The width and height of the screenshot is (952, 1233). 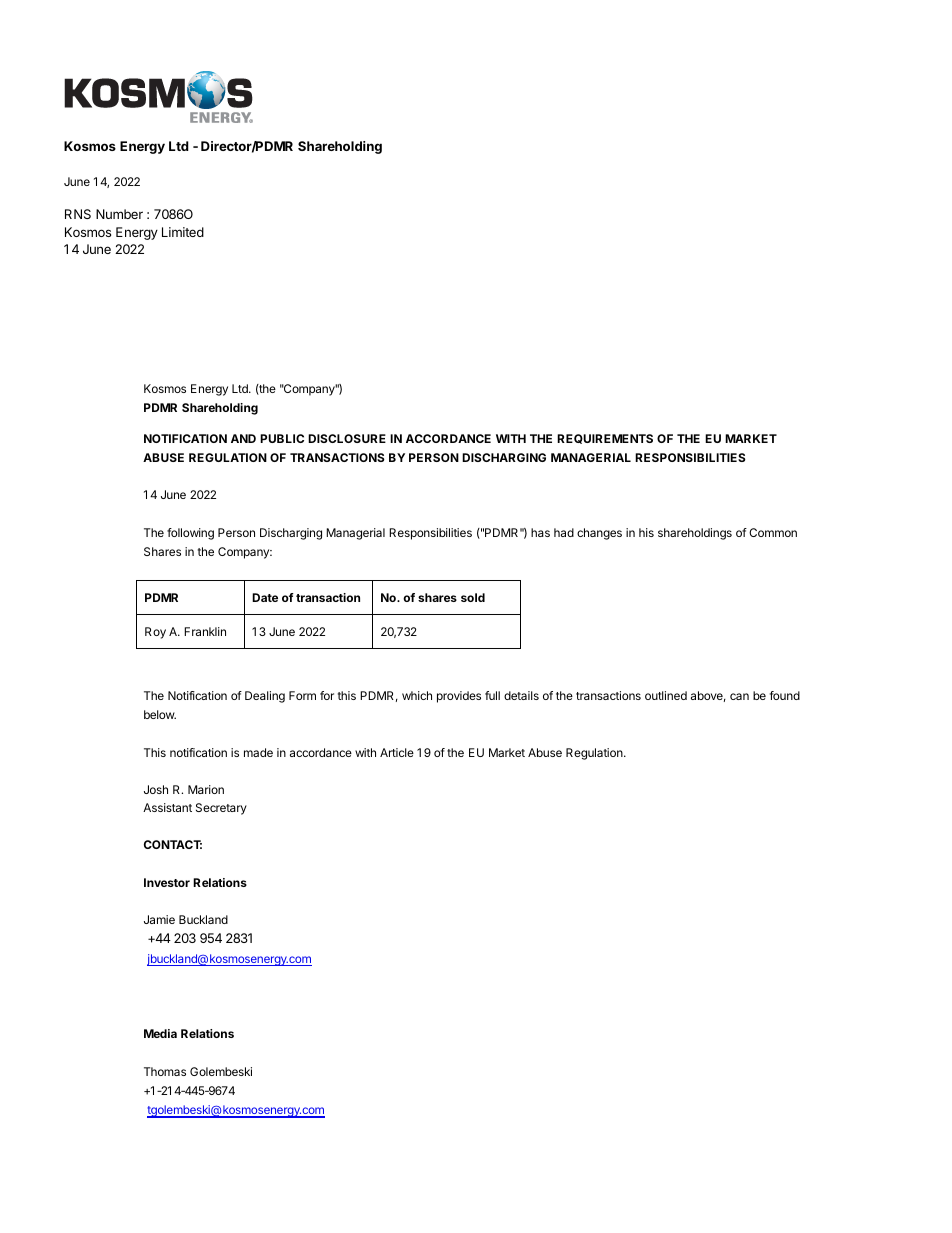 What do you see at coordinates (183, 232) in the screenshot?
I see `Limited` at bounding box center [183, 232].
